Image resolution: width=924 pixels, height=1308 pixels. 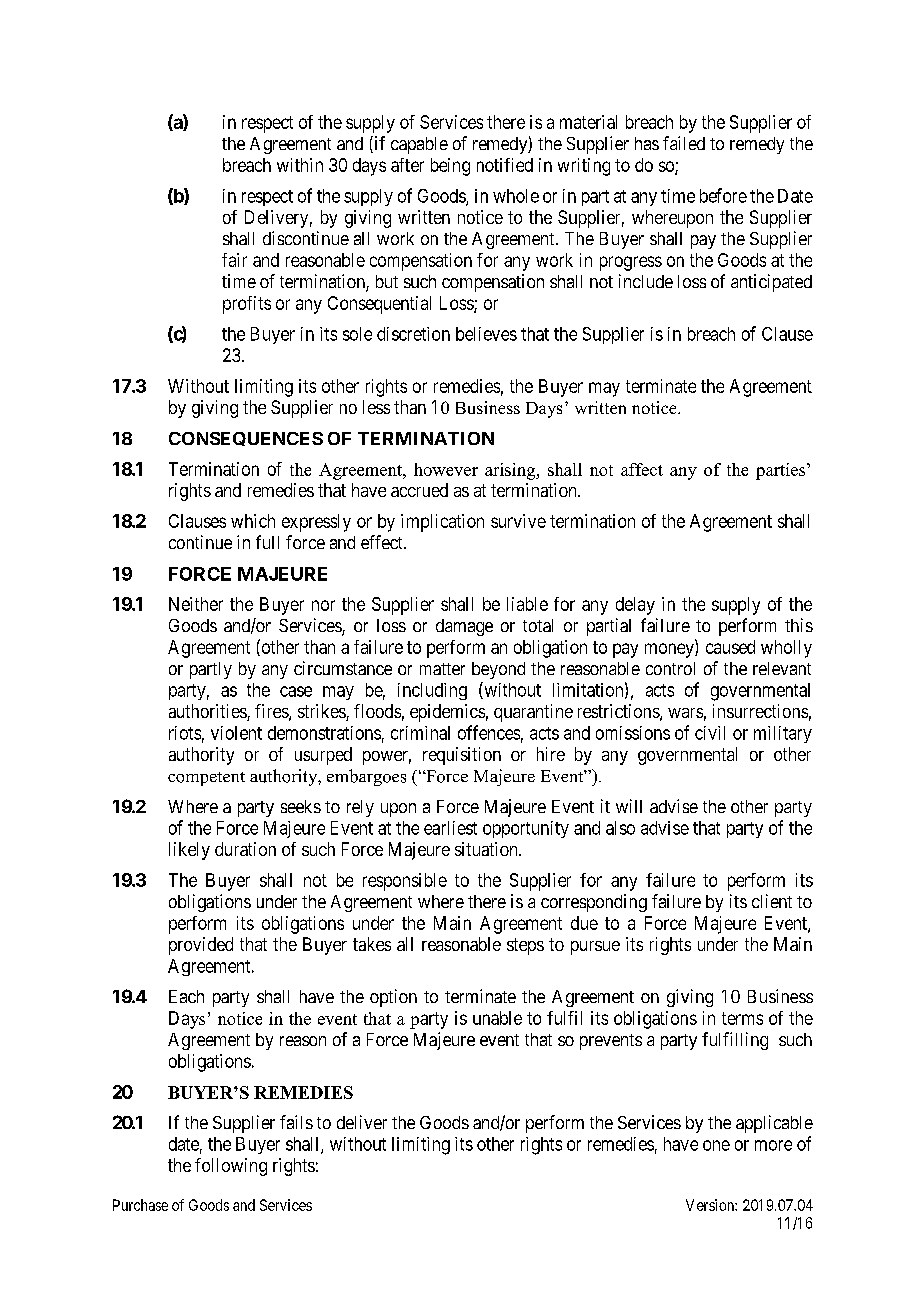 I want to click on provided, so click(x=201, y=946).
